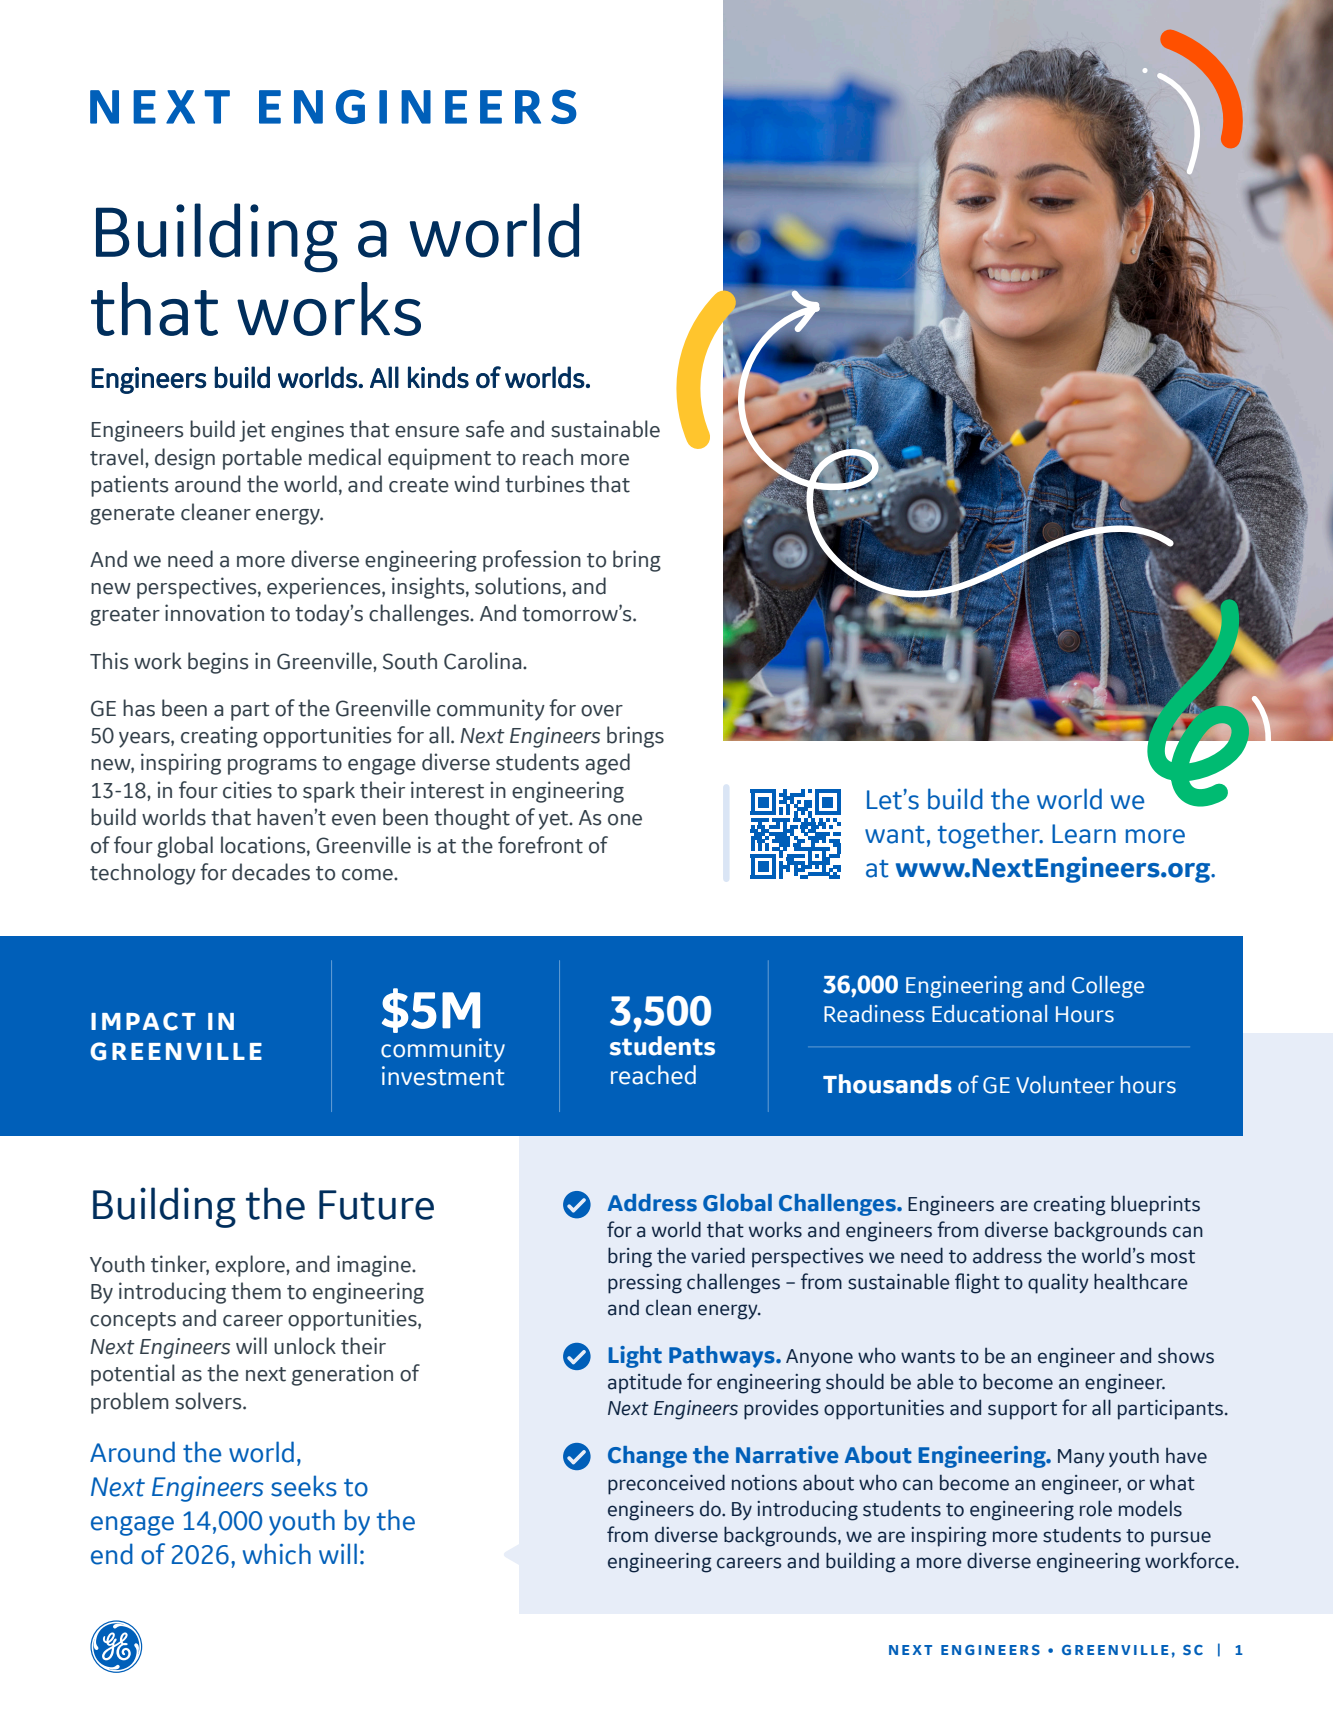 The image size is (1333, 1725). I want to click on Learn, so click(1084, 834).
